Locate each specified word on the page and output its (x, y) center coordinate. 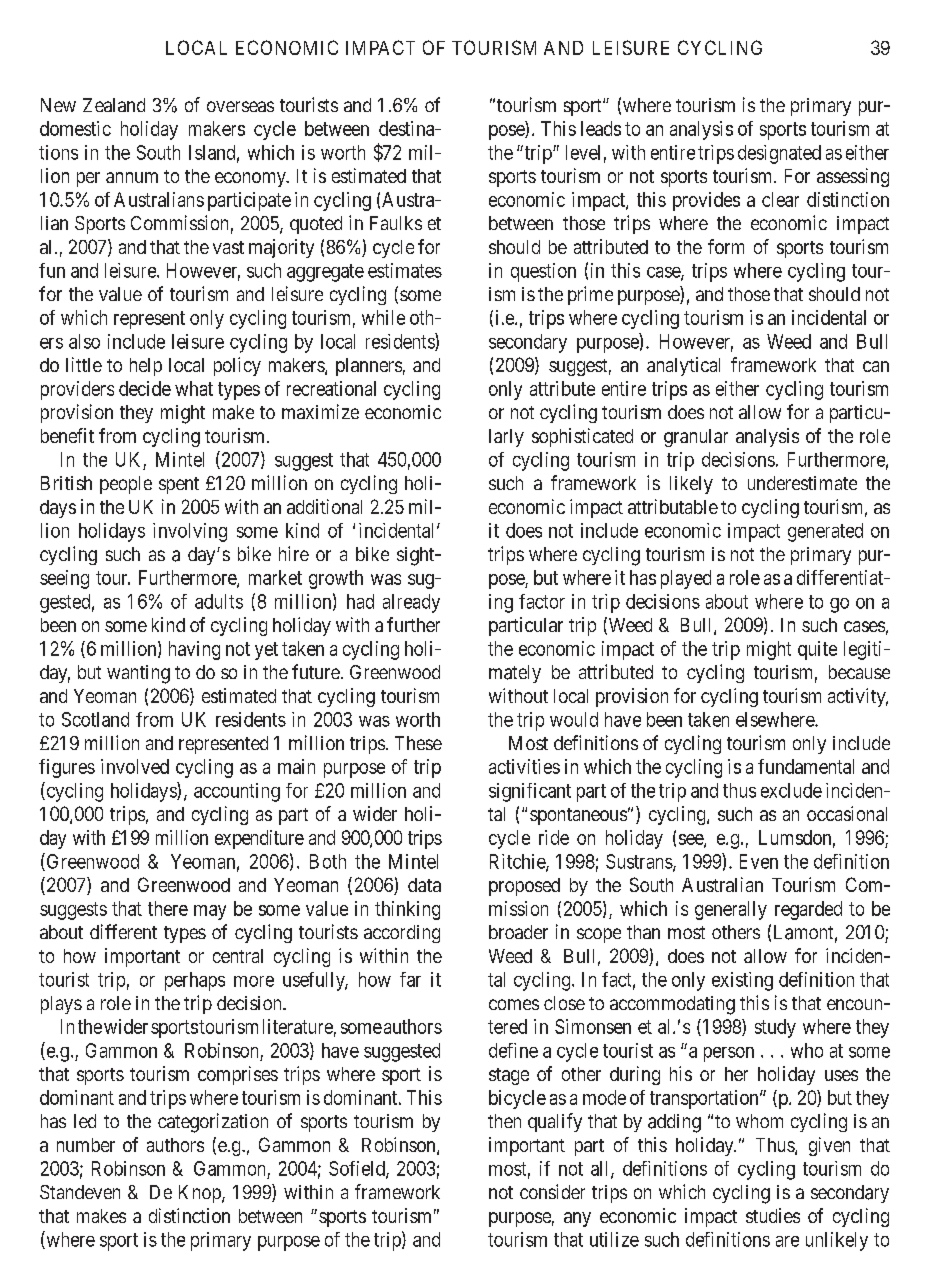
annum (132, 177)
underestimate (802, 483)
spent (179, 485)
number (86, 1145)
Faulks (396, 223)
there (168, 908)
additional (324, 506)
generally (731, 910)
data (424, 885)
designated (779, 154)
